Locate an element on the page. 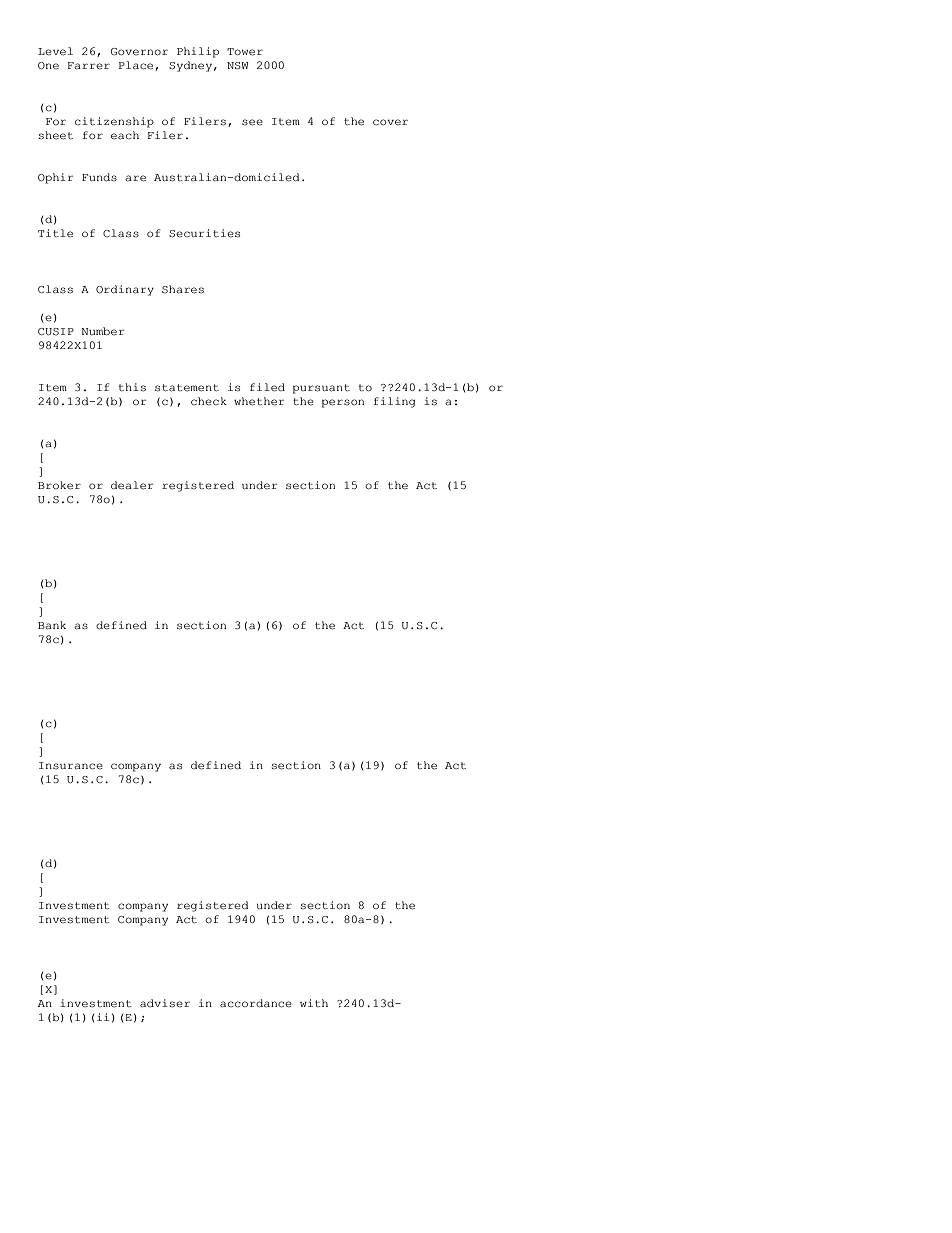 This document has width=952, height=1233. Broker is located at coordinates (59, 485).
